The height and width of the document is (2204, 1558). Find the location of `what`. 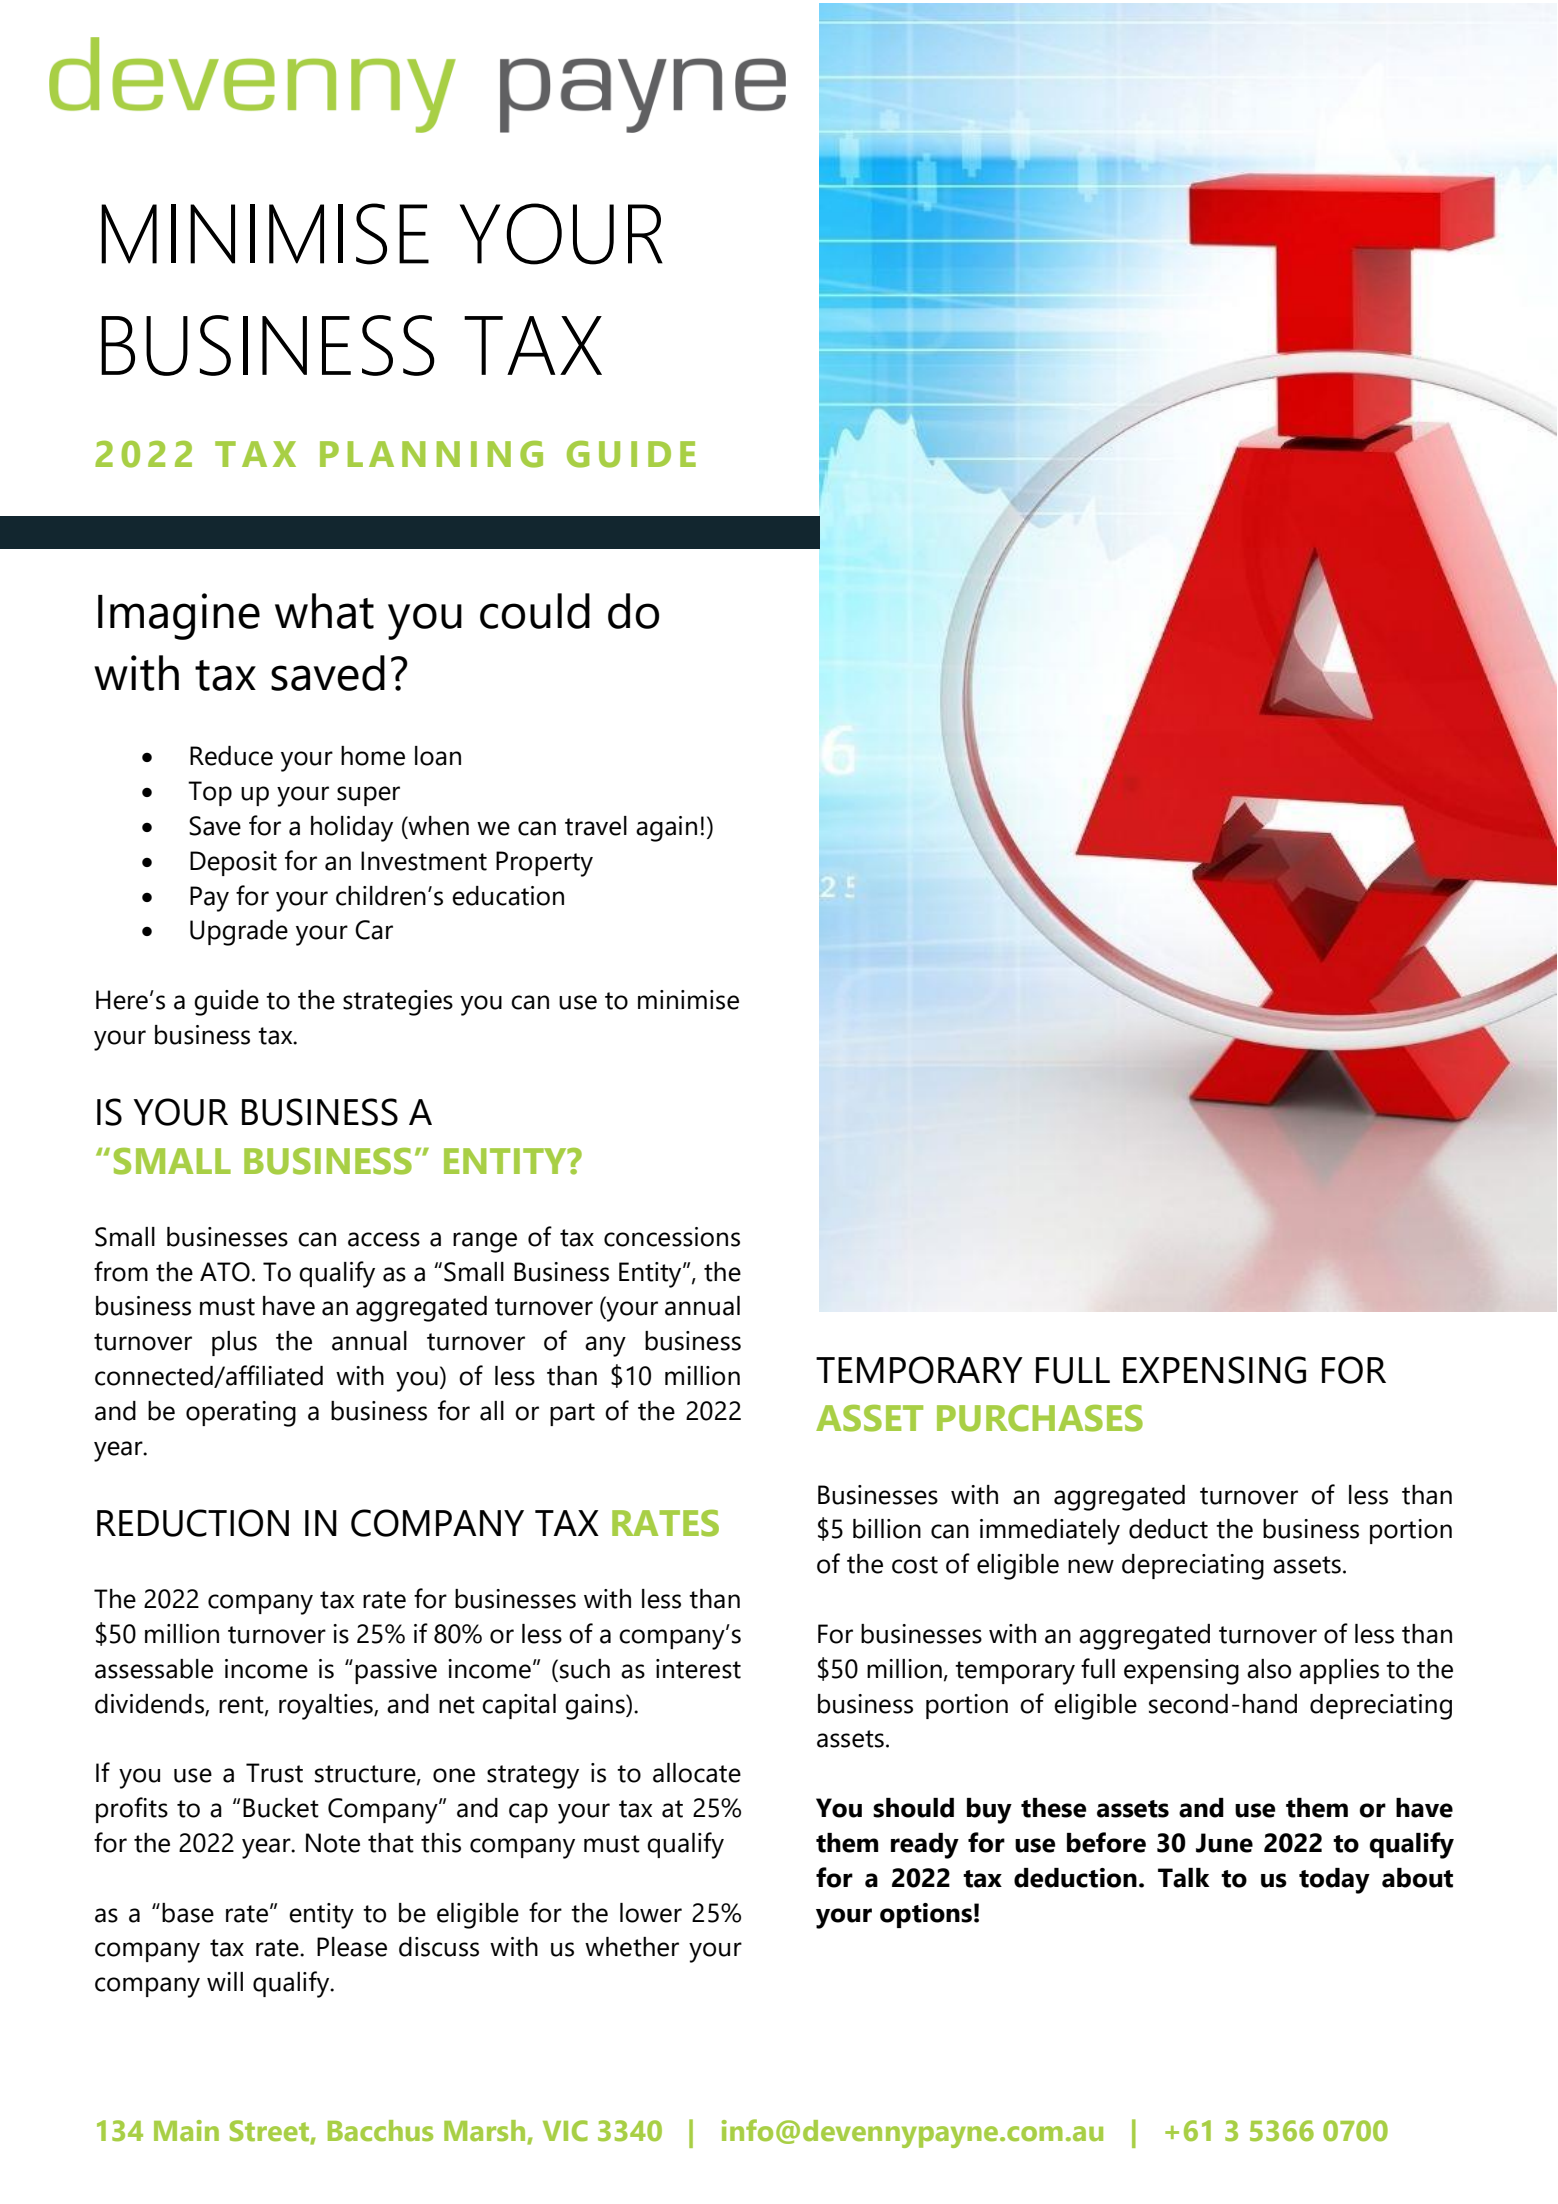

what is located at coordinates (324, 611).
